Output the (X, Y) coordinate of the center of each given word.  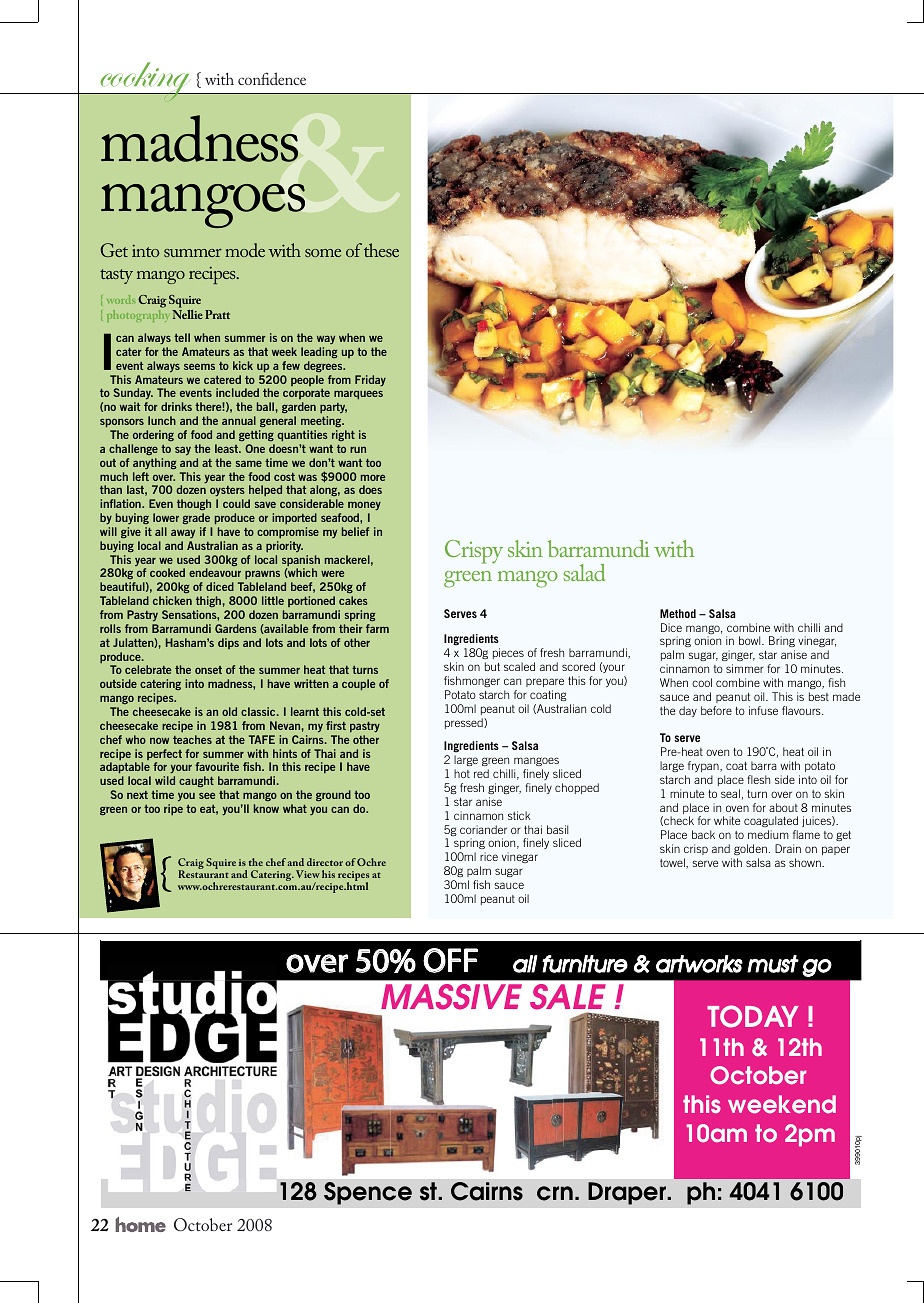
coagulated (771, 823)
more (373, 477)
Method (678, 613)
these (381, 250)
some (323, 253)
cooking (146, 82)
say (183, 450)
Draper (628, 1193)
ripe (173, 810)
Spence (368, 1193)
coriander (483, 829)
